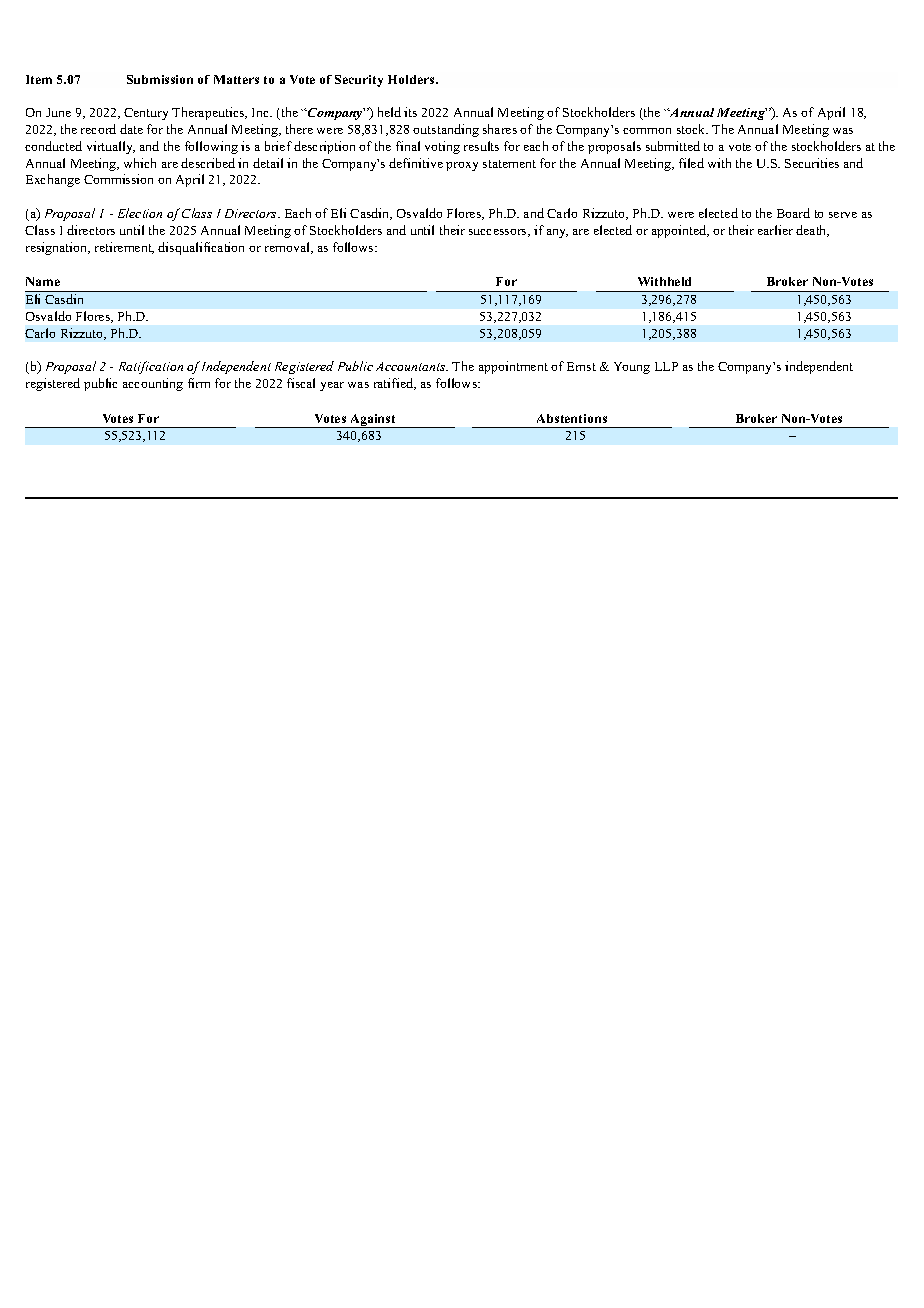 The height and width of the page is (1308, 924). What do you see at coordinates (160, 79) in the page?
I see `Submission` at bounding box center [160, 79].
